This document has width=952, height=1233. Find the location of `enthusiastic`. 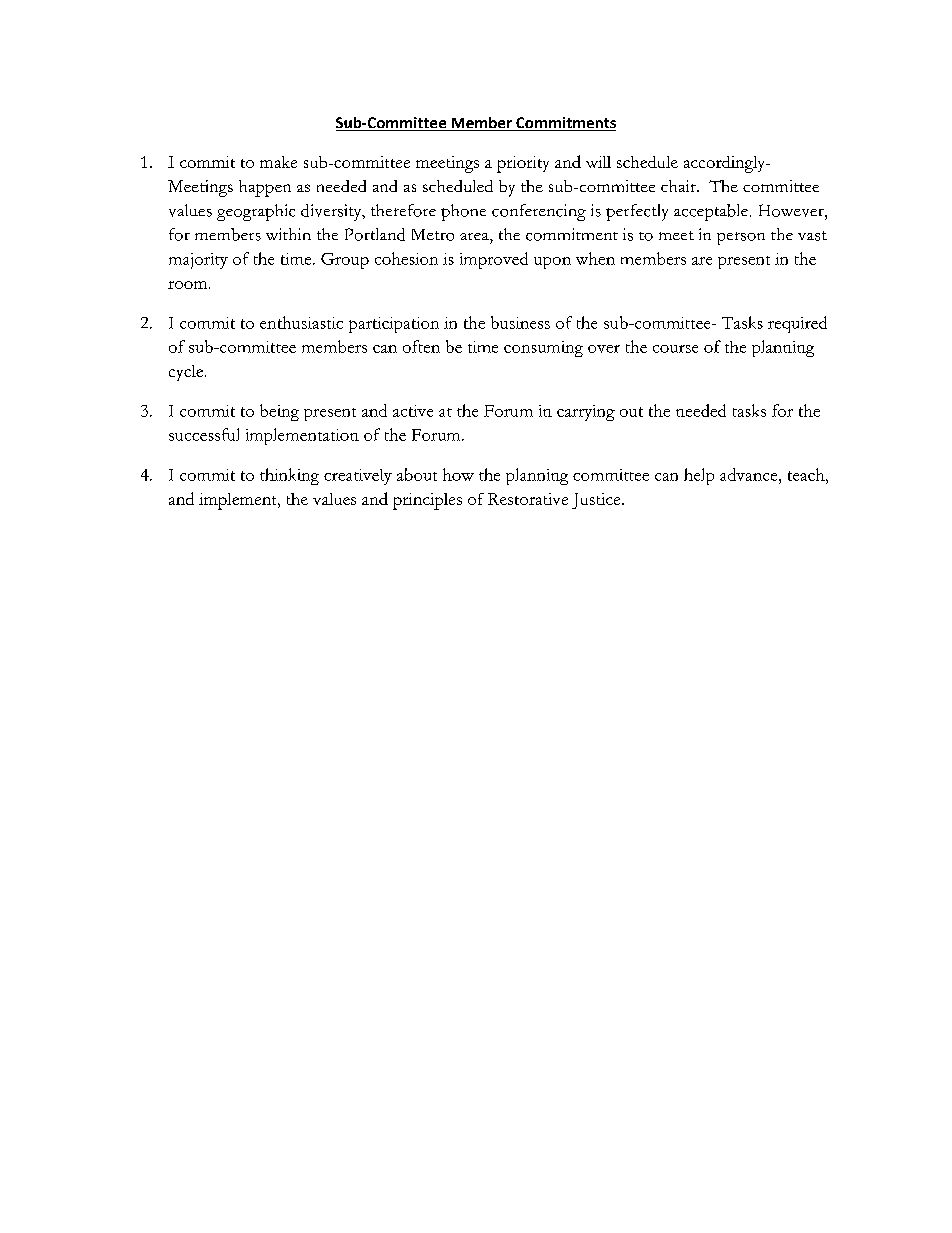

enthusiastic is located at coordinates (301, 322).
